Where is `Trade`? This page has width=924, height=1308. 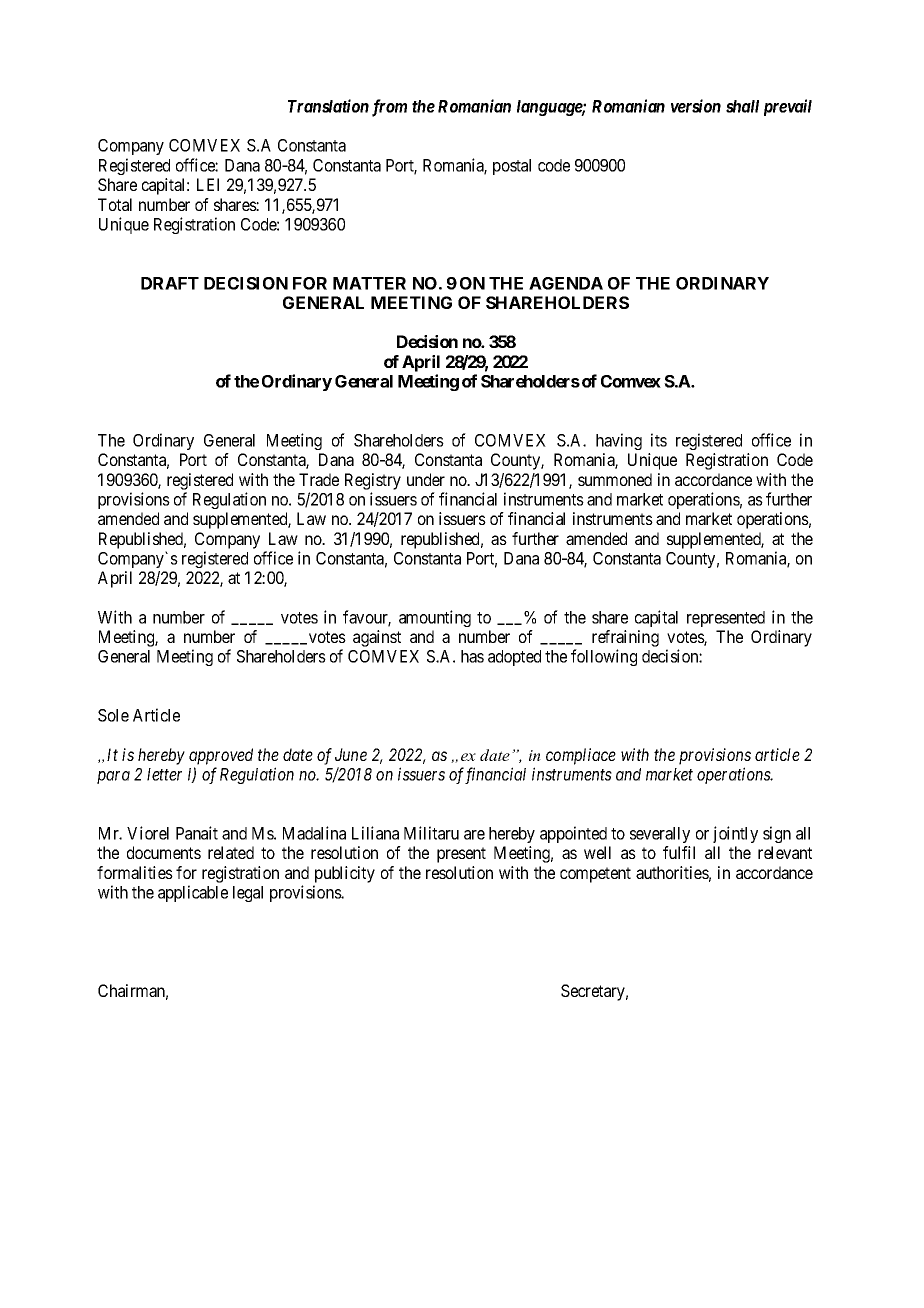 Trade is located at coordinates (319, 479).
